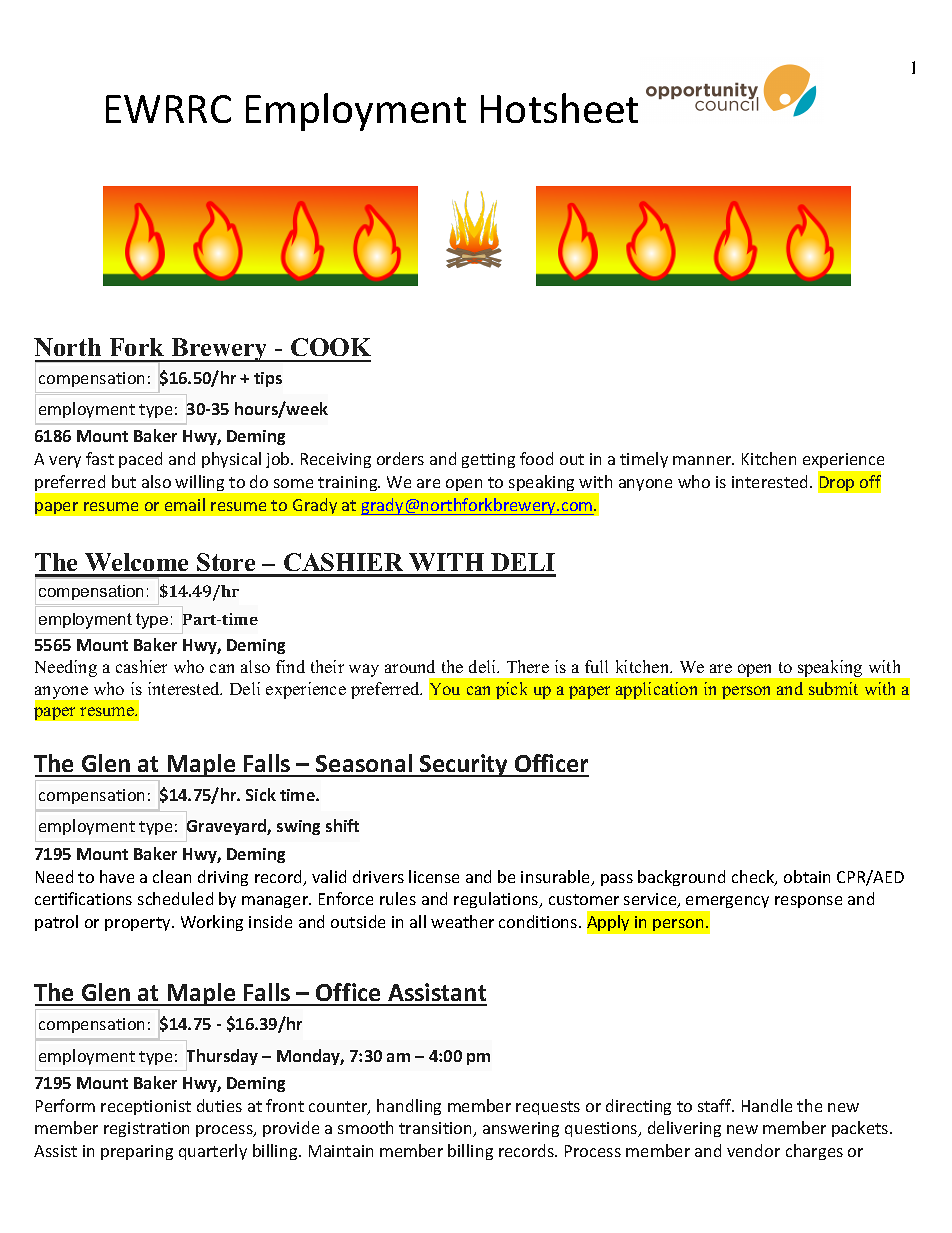 The image size is (952, 1233). What do you see at coordinates (703, 460) in the image?
I see `manner` at bounding box center [703, 460].
